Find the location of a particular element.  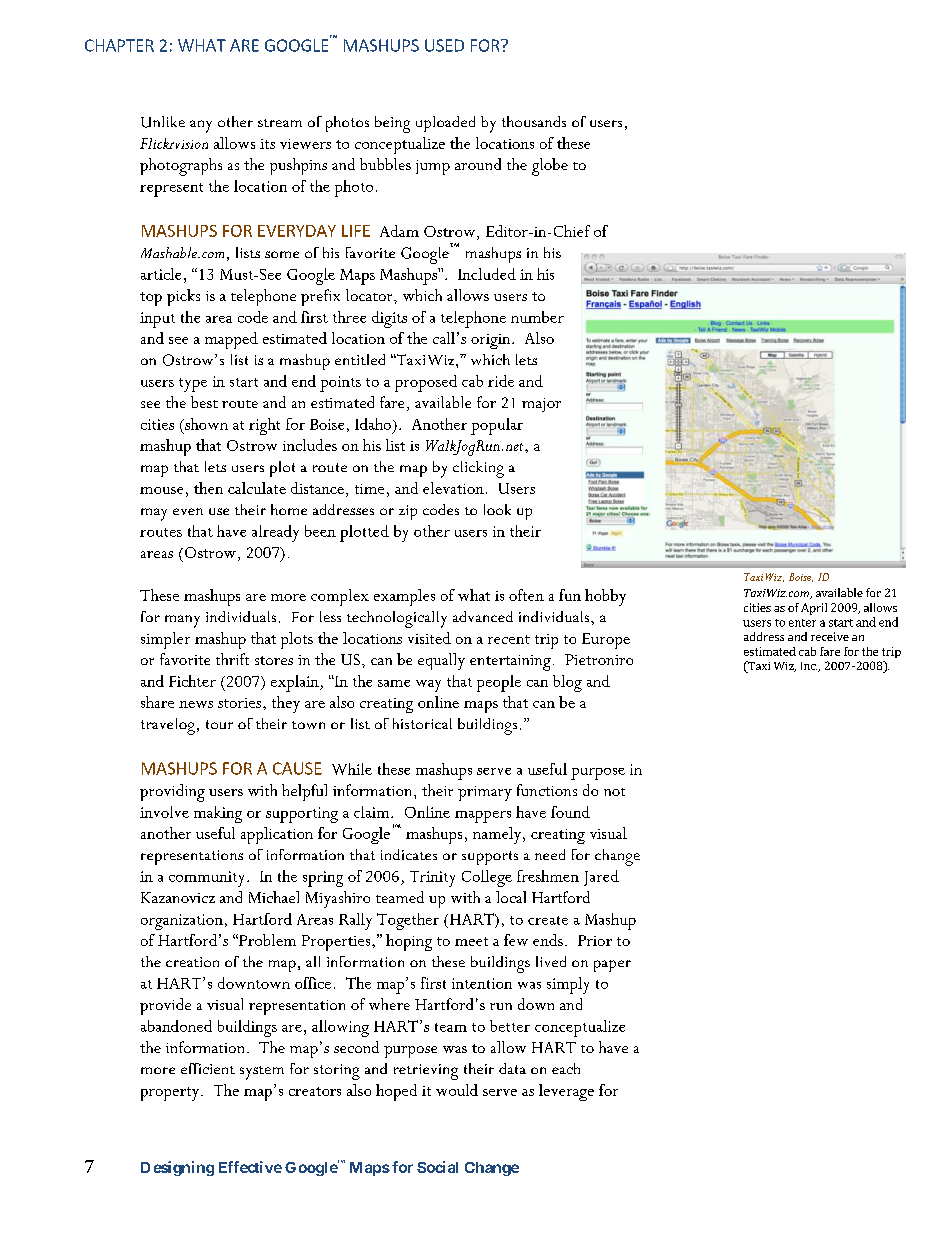

property is located at coordinates (171, 1094).
